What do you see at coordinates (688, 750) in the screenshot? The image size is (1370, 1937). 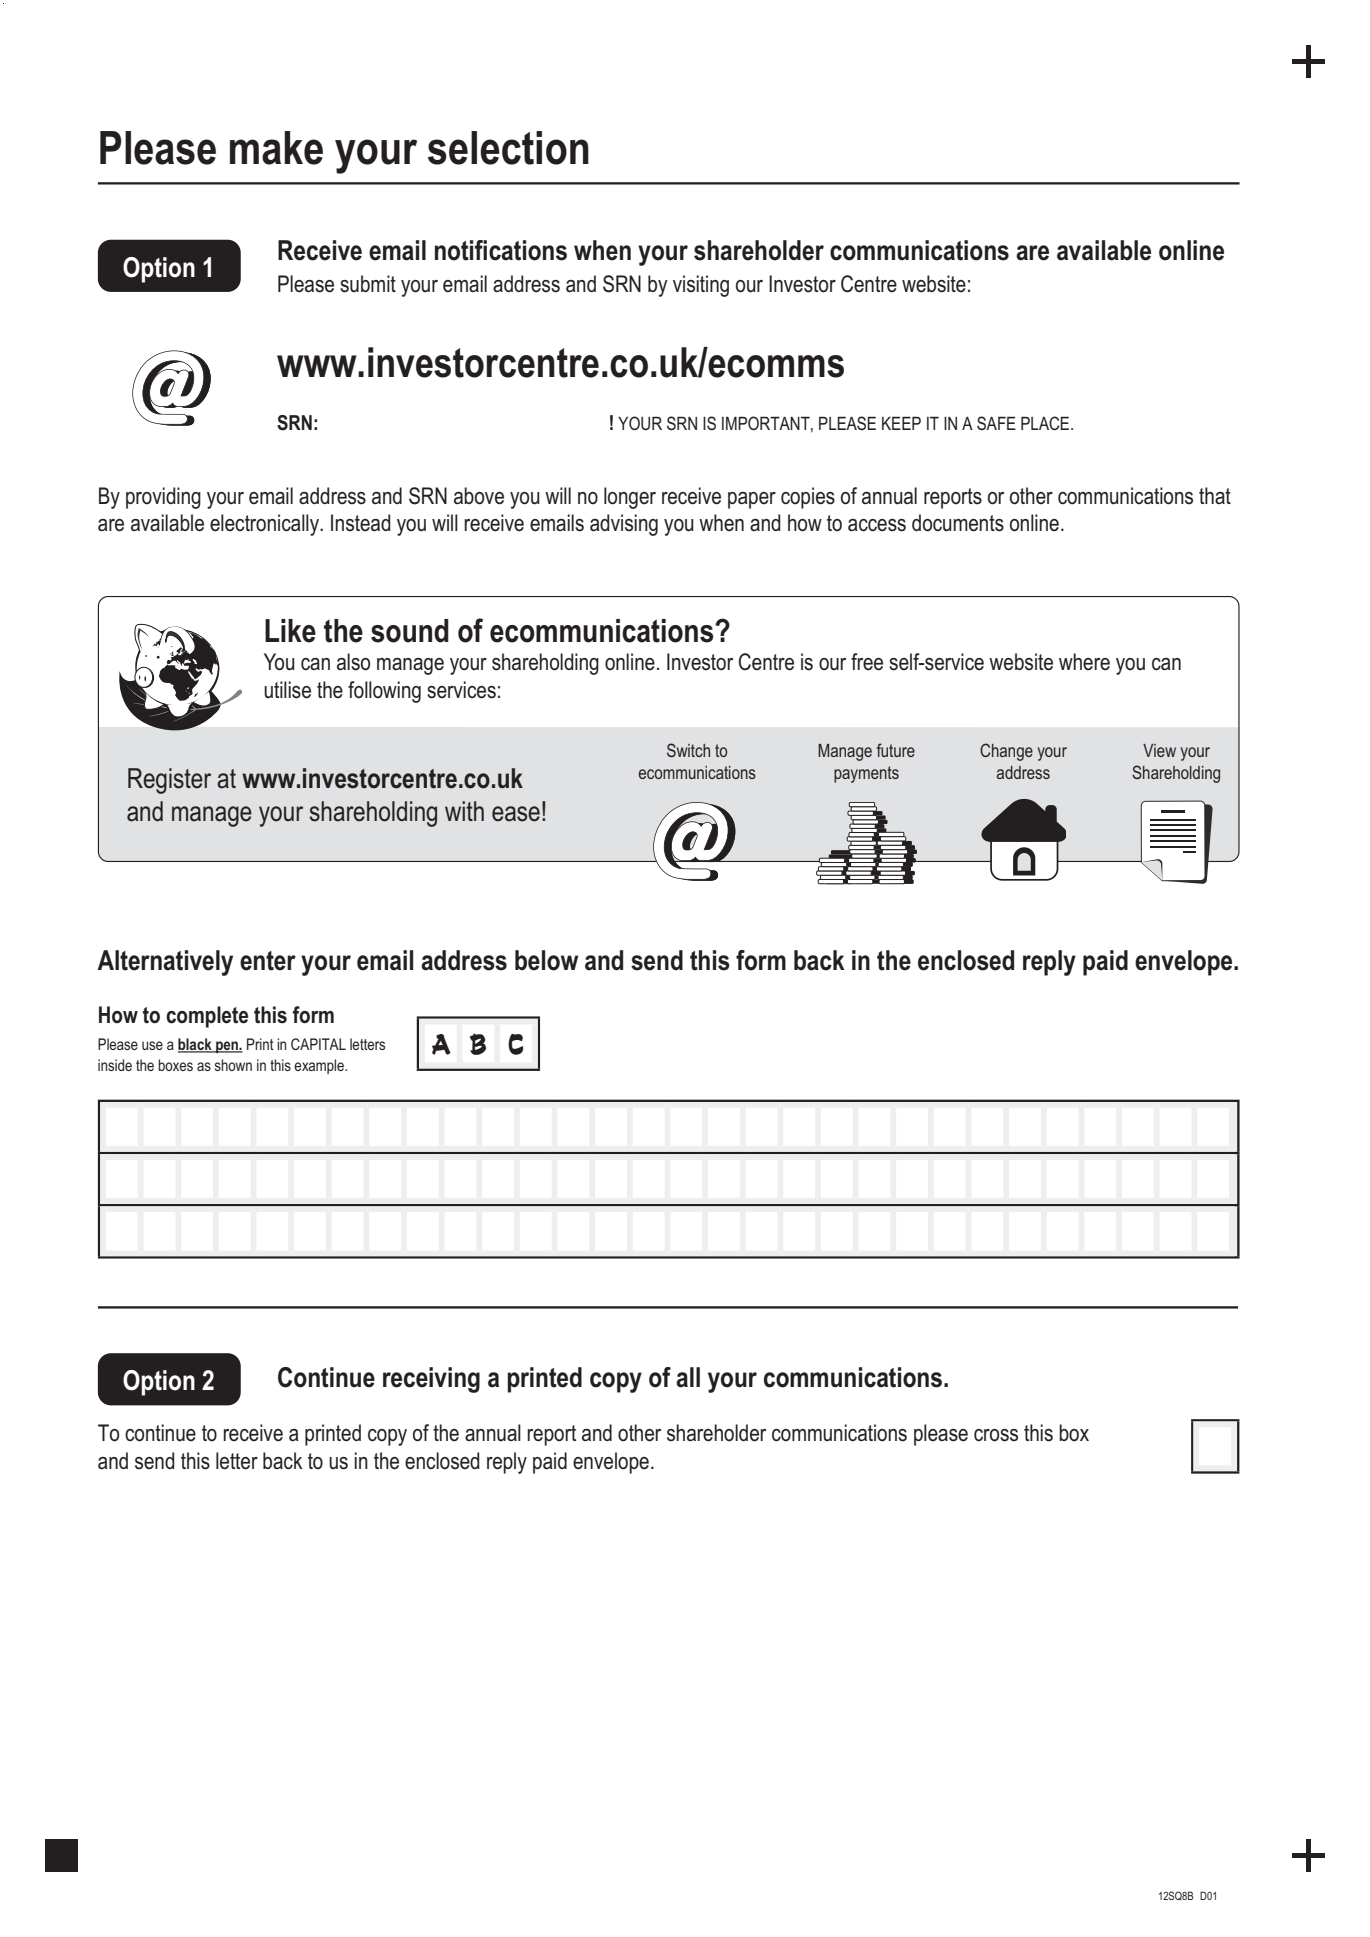 I see `Switch` at bounding box center [688, 750].
